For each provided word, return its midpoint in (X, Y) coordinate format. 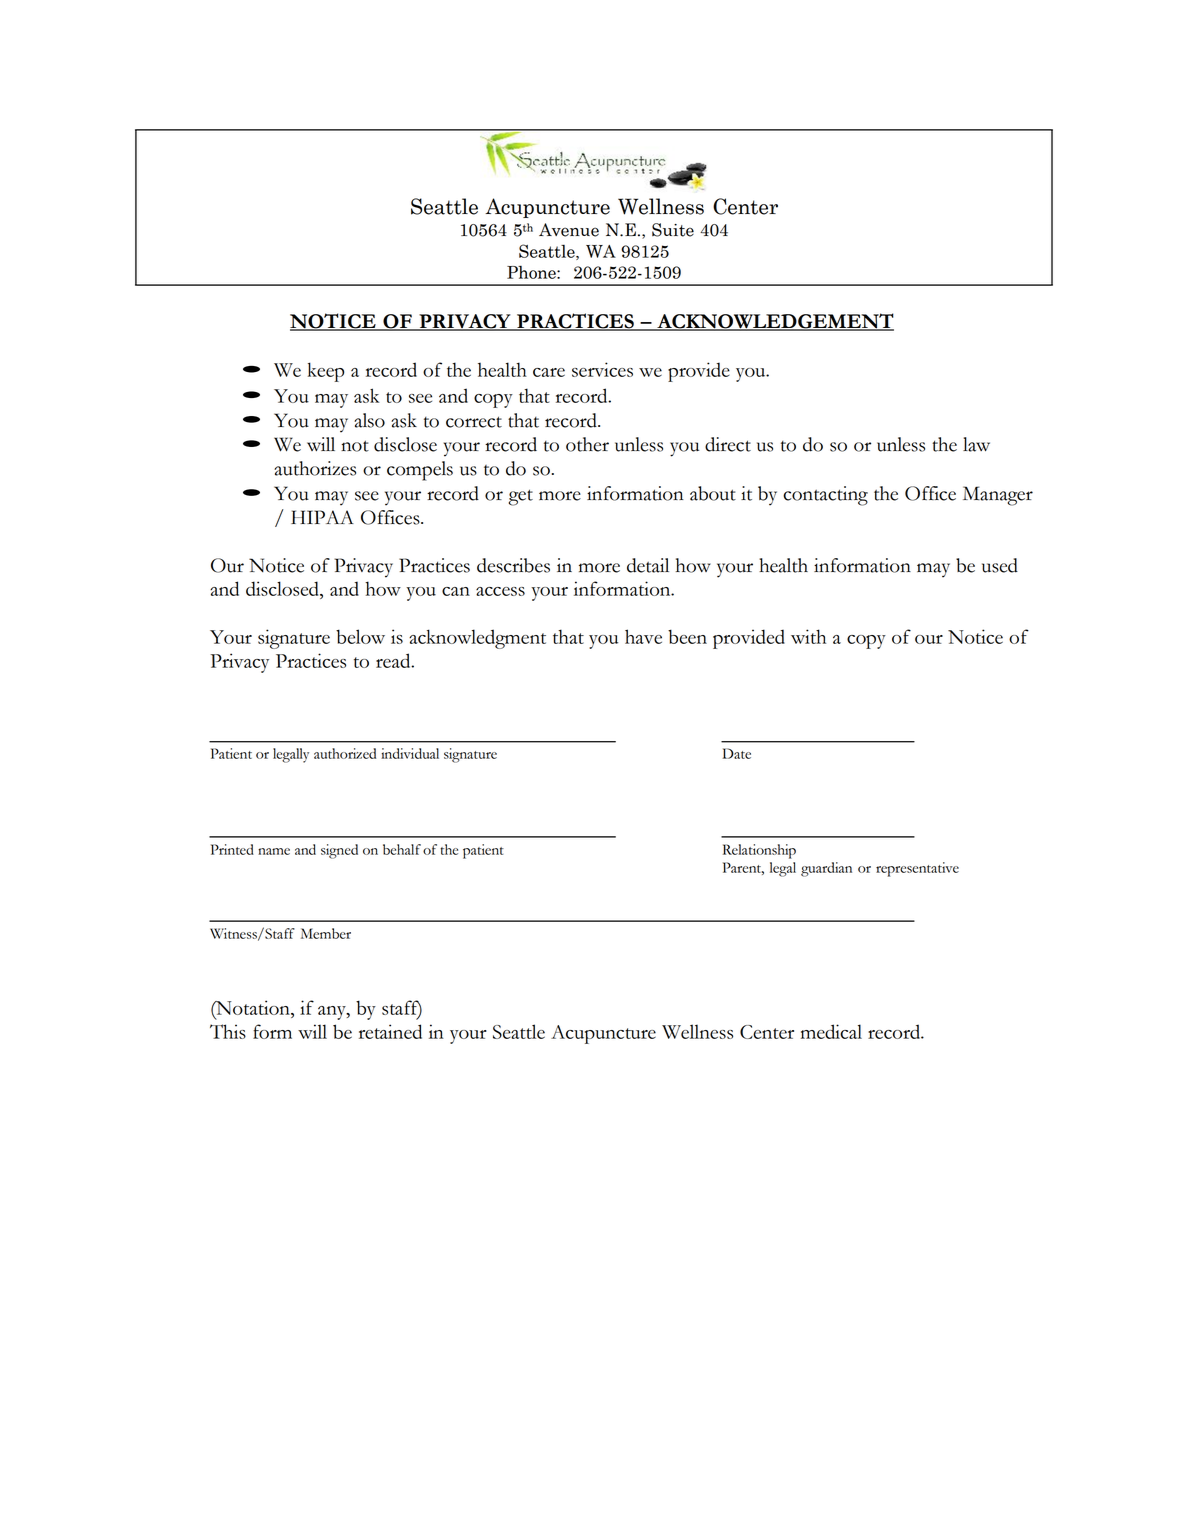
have (643, 636)
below (360, 636)
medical (831, 1031)
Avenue (569, 230)
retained (390, 1031)
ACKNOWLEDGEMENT (774, 322)
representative (917, 869)
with (808, 636)
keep (326, 372)
